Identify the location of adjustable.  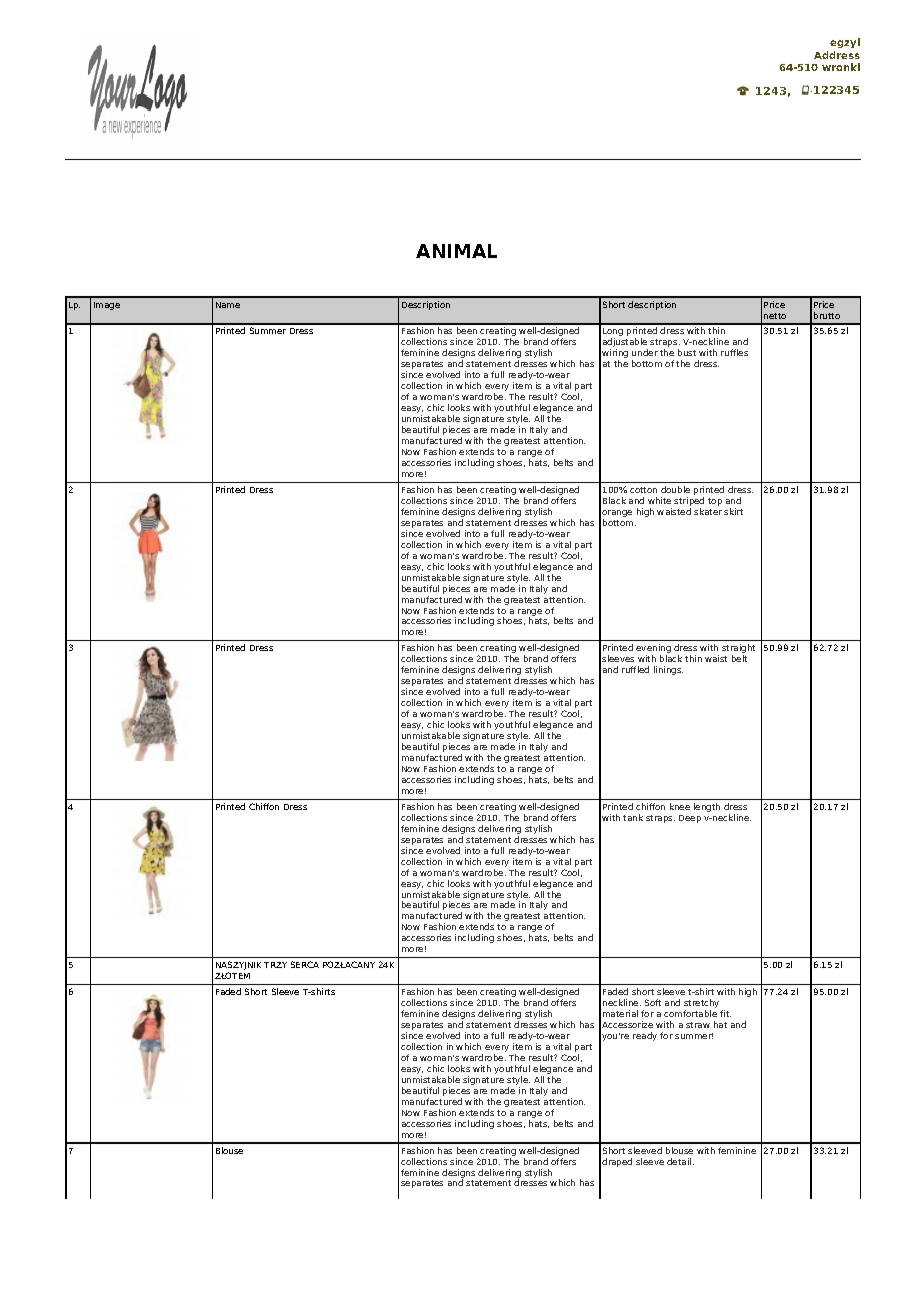
(625, 344).
